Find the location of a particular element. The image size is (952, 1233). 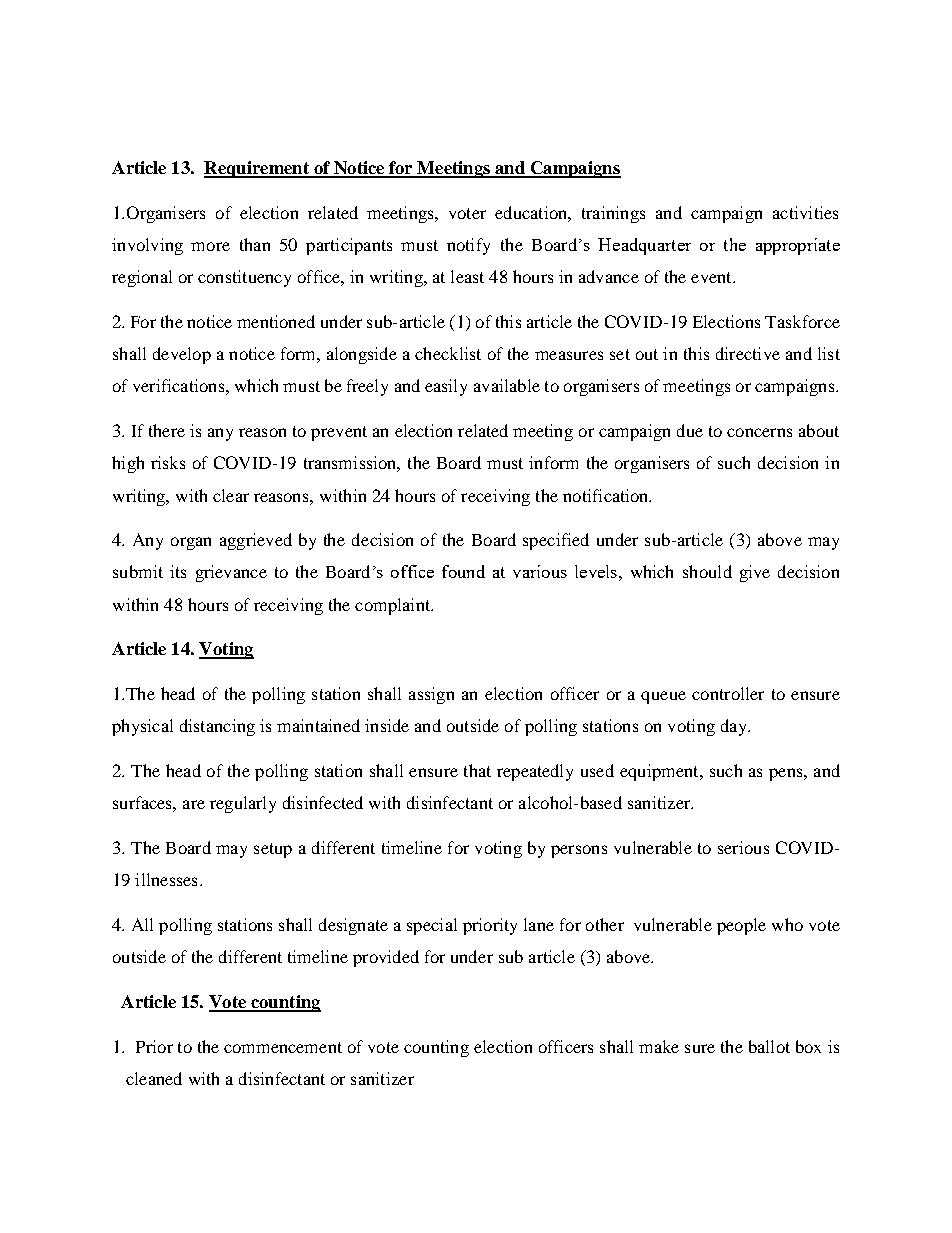

ballot is located at coordinates (769, 1046).
